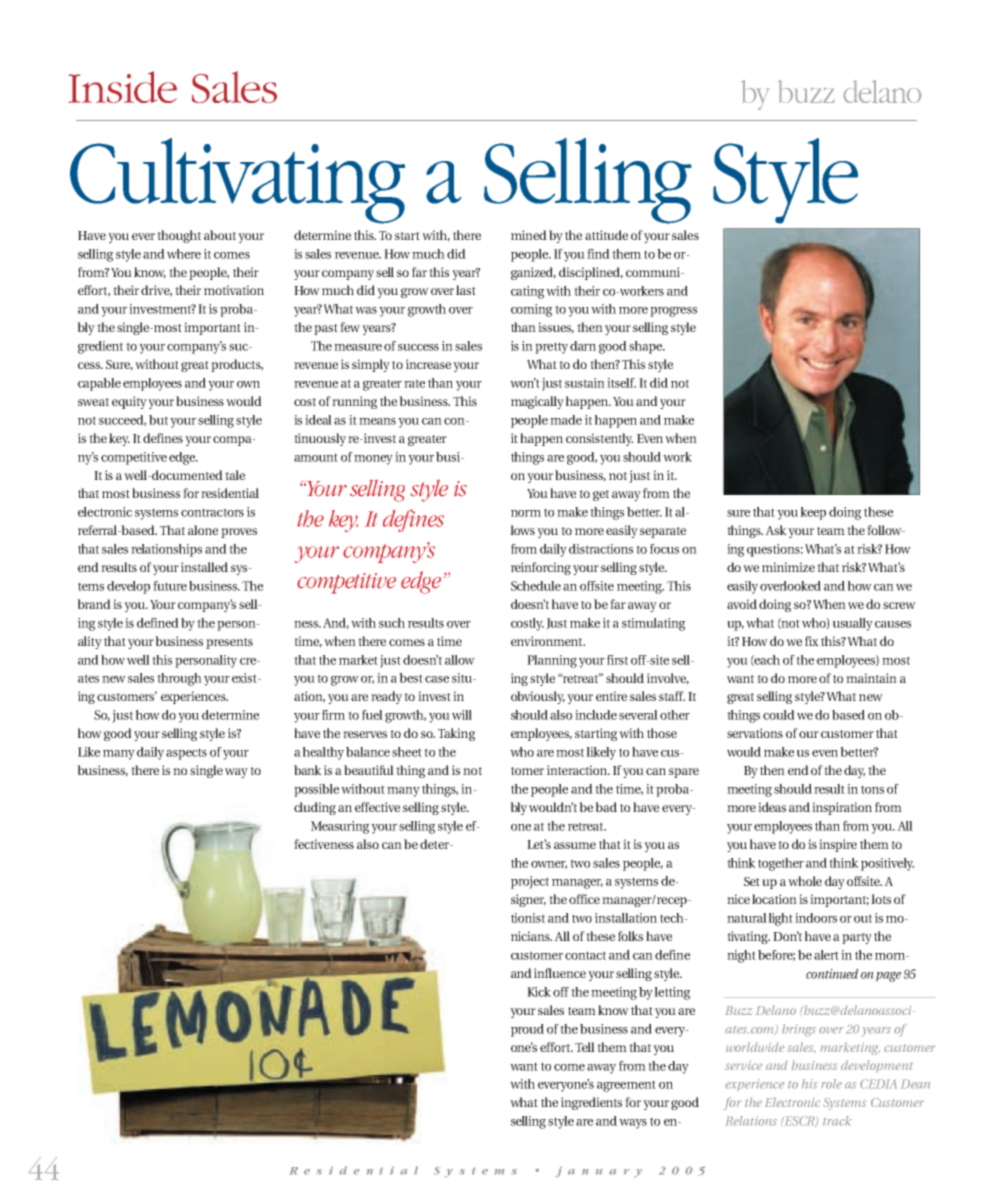 This page has width=996, height=1204. I want to click on proud, so click(527, 1030).
